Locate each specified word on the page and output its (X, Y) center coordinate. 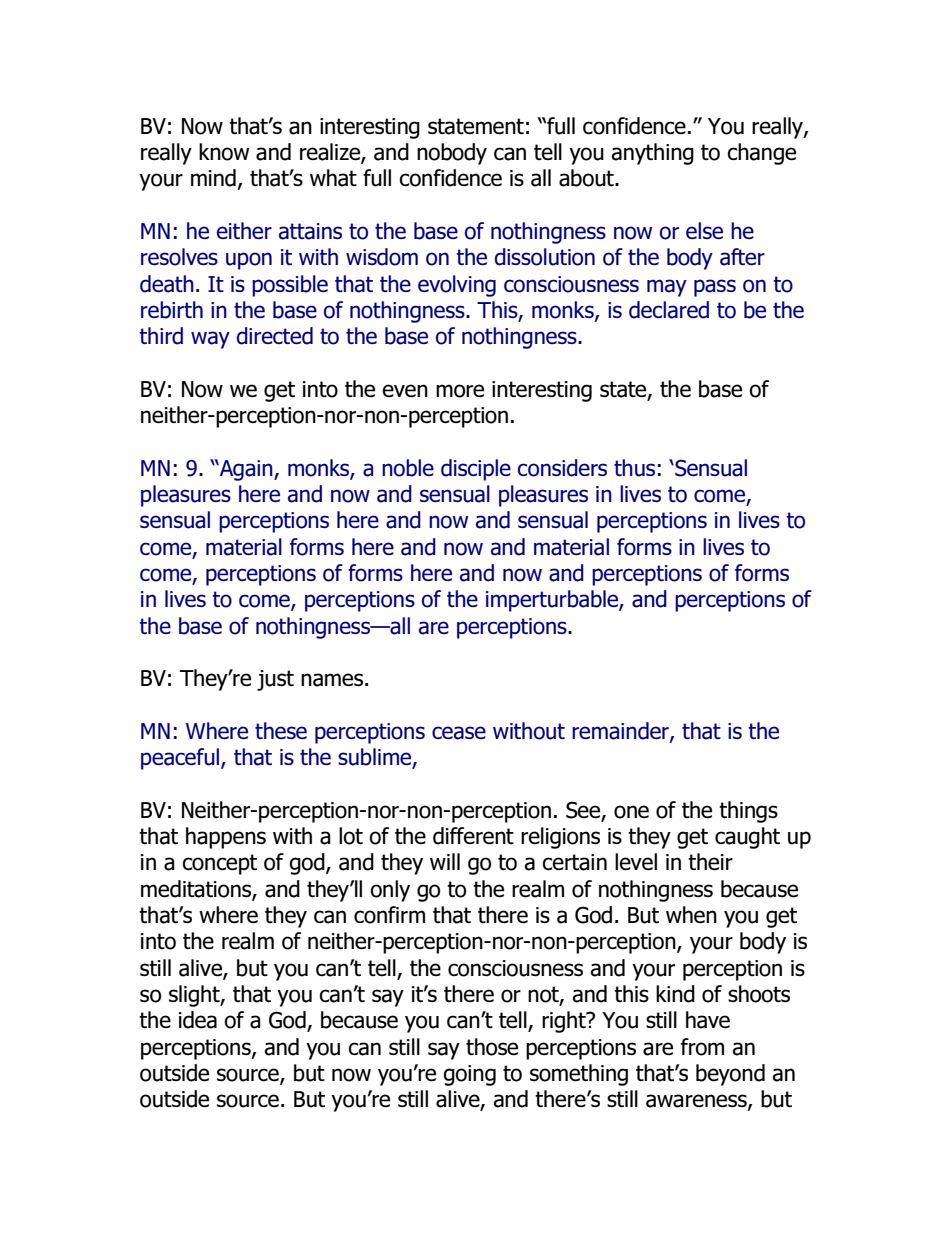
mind (213, 178)
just (275, 680)
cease (459, 733)
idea (198, 1020)
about (587, 178)
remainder (621, 732)
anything (652, 154)
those (492, 1047)
